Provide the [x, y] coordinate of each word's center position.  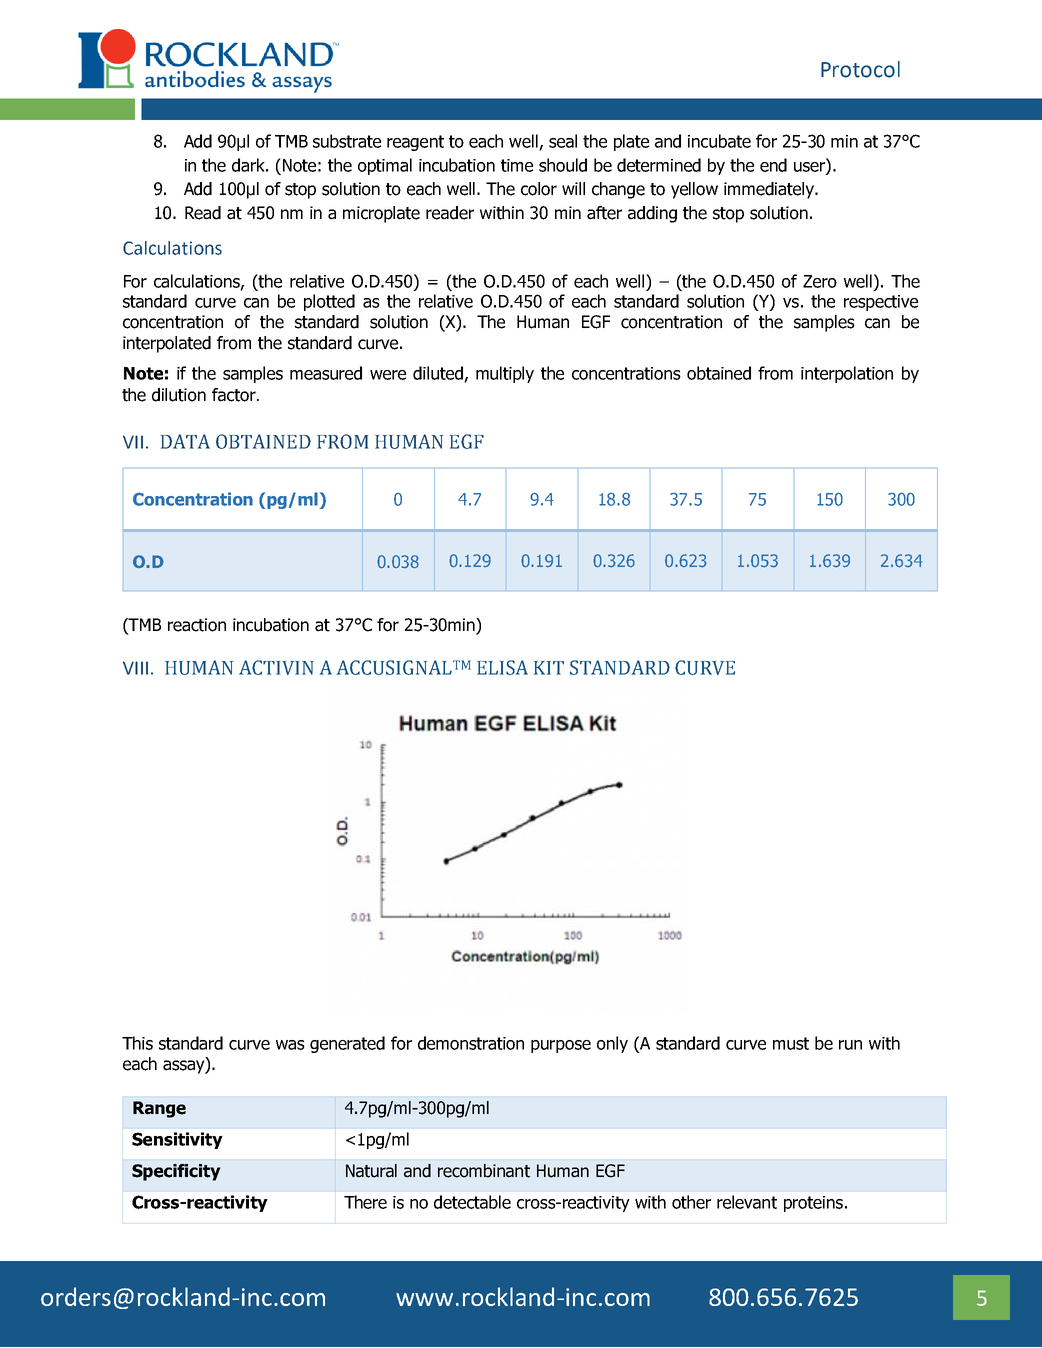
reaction [197, 625]
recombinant [484, 1171]
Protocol [860, 69]
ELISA [502, 667]
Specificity [176, 1172]
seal [563, 141]
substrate [347, 141]
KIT [549, 668]
